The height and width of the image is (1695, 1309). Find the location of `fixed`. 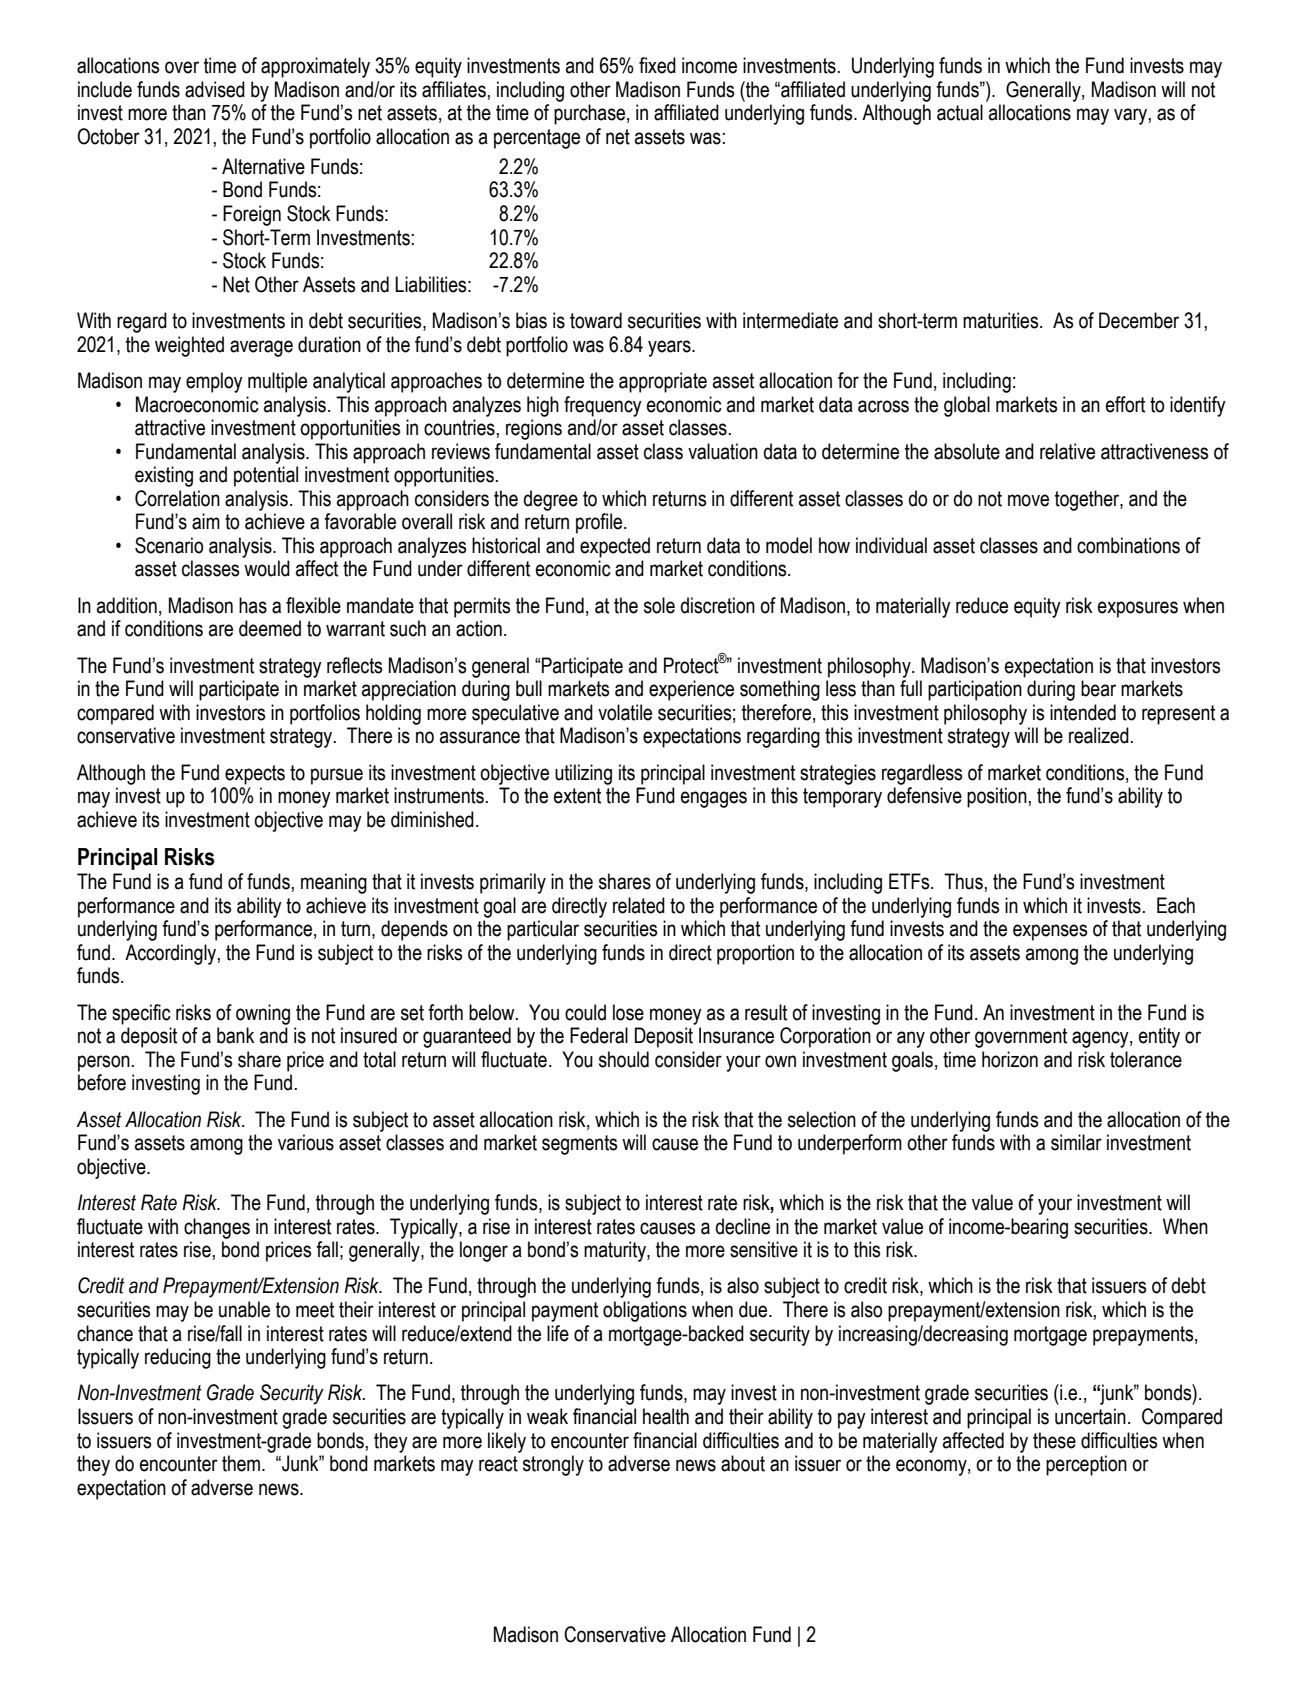

fixed is located at coordinates (657, 65).
